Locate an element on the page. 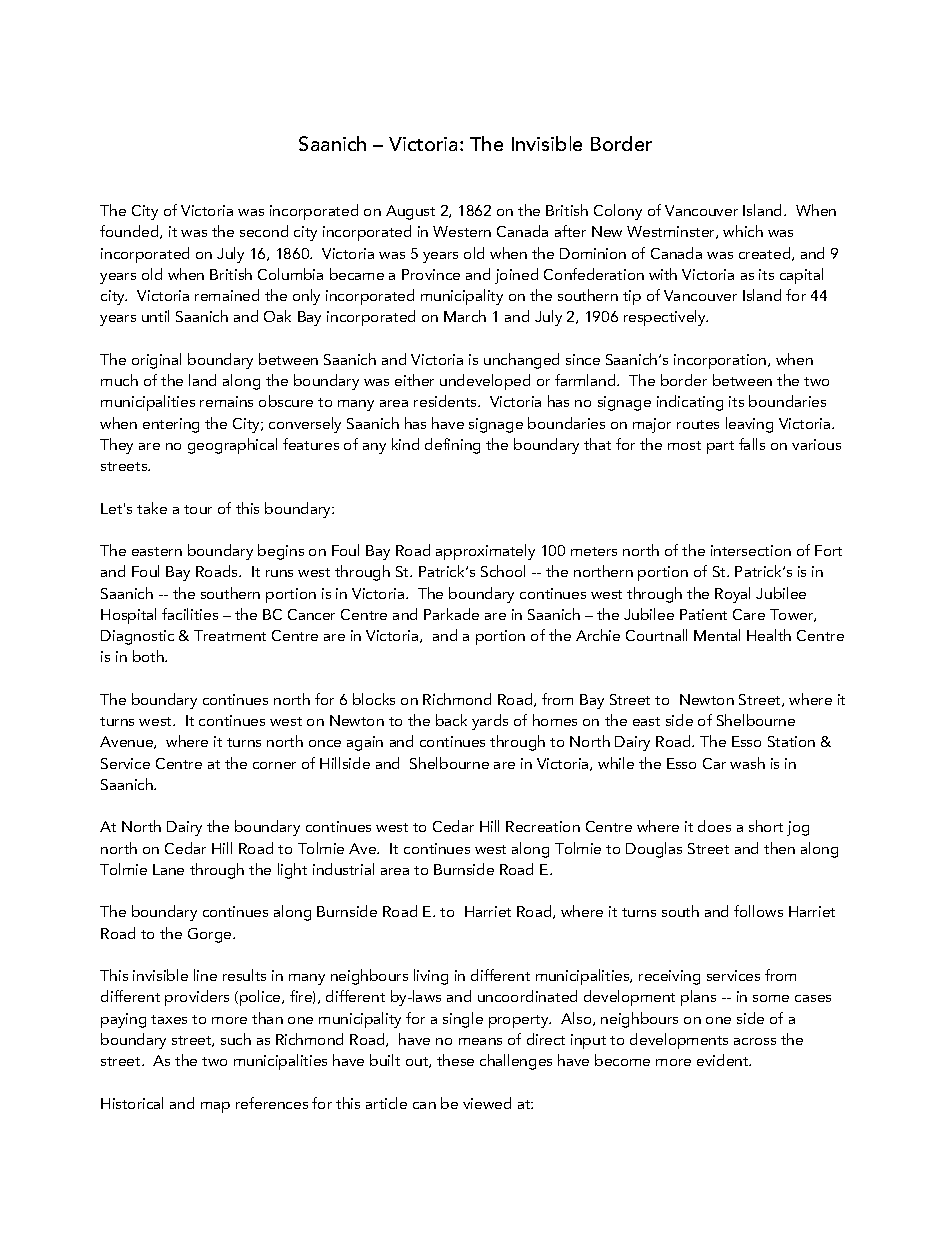  back is located at coordinates (451, 720).
